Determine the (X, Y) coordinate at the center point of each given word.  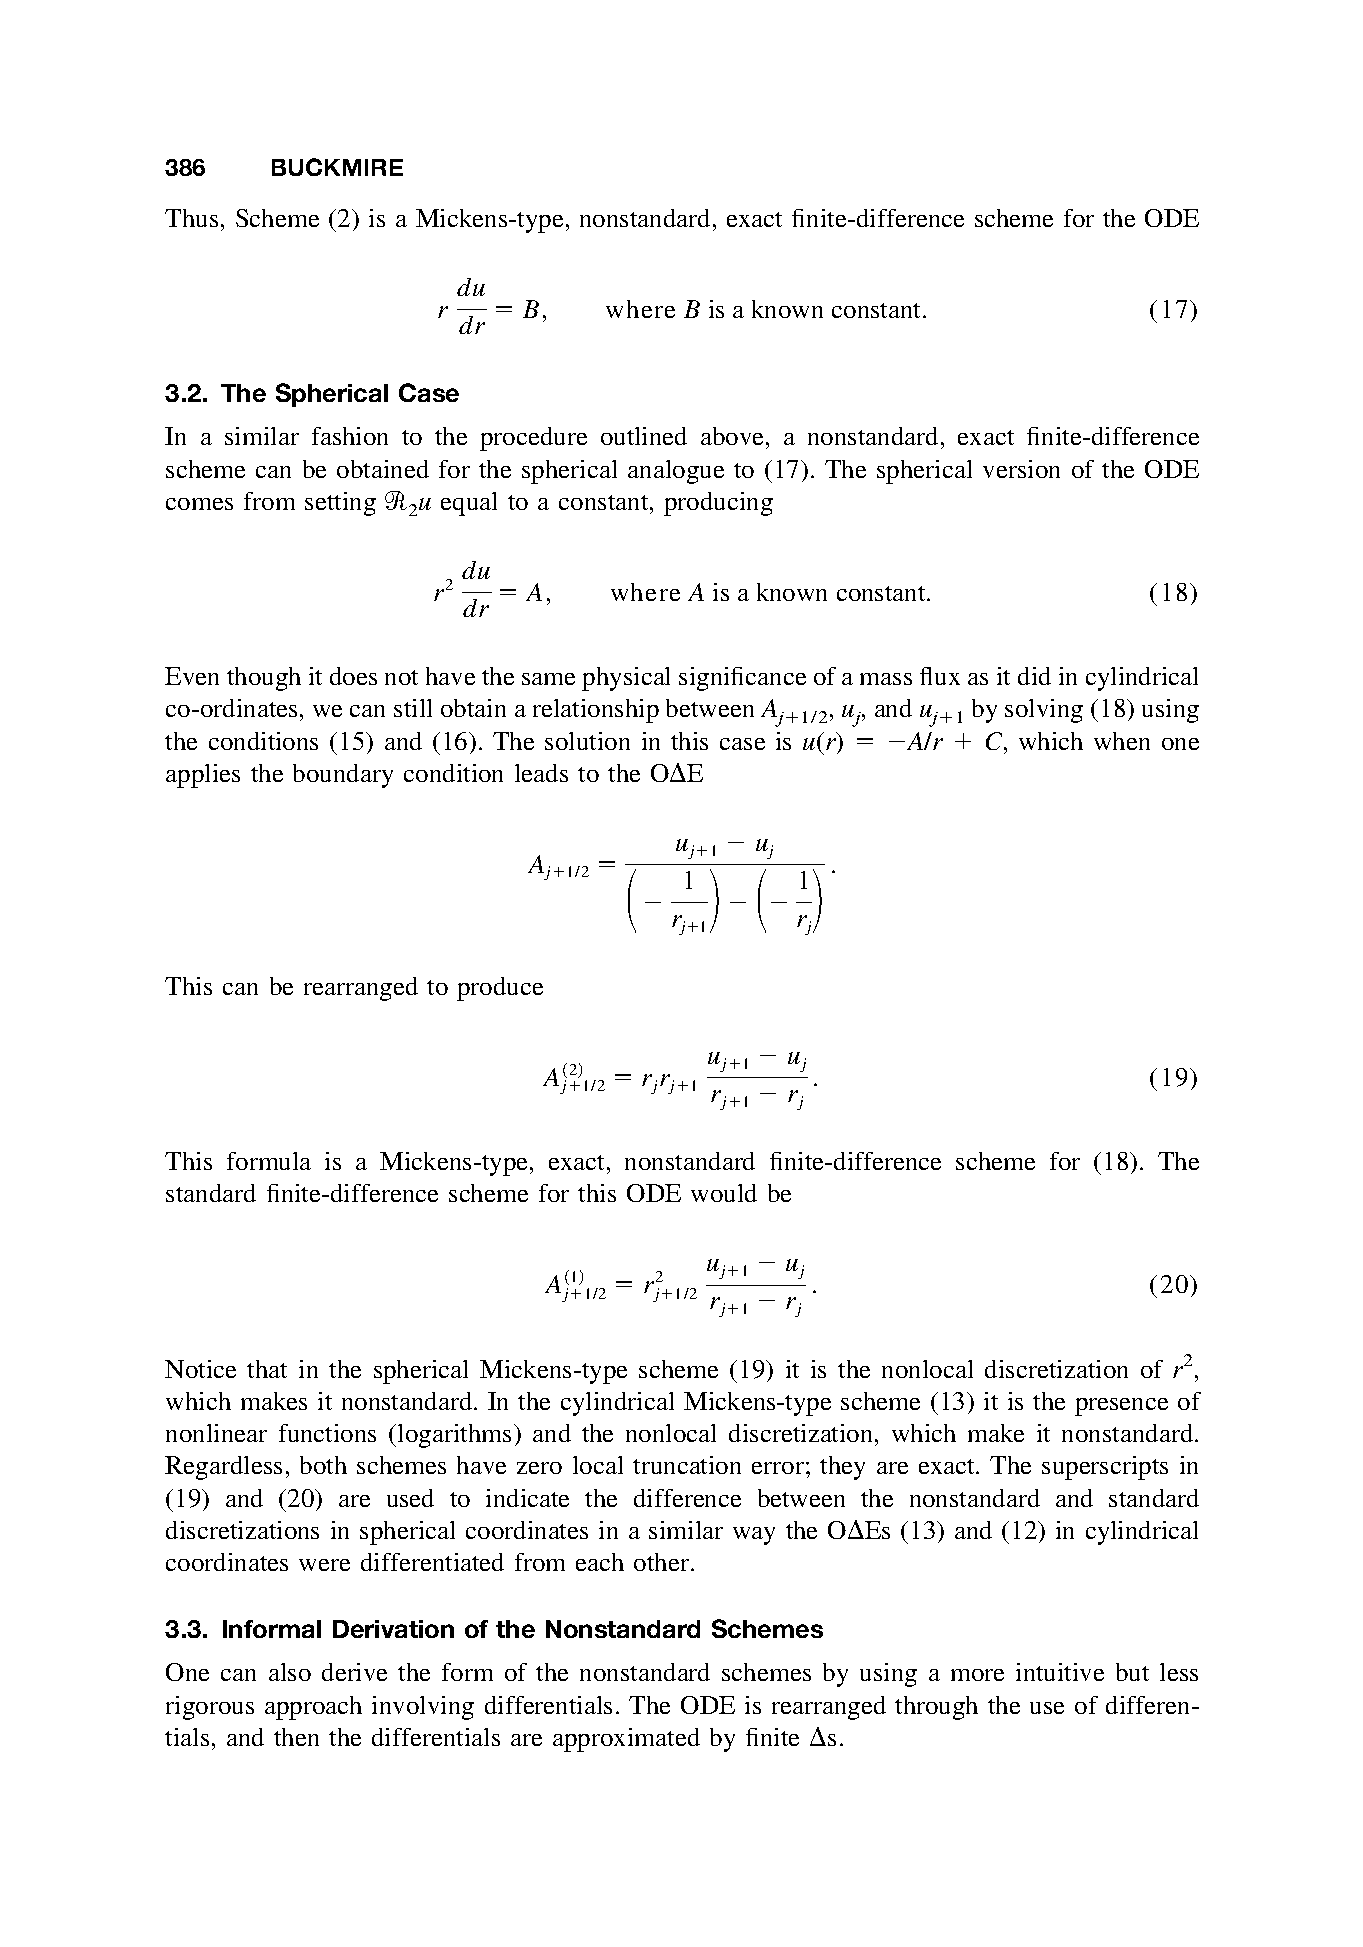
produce (500, 989)
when (1122, 741)
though (264, 679)
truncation (687, 1465)
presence (1121, 1407)
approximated (626, 1740)
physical (626, 679)
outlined (644, 436)
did (1034, 676)
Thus (191, 218)
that (267, 1369)
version (1021, 469)
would (724, 1193)
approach (313, 1708)
